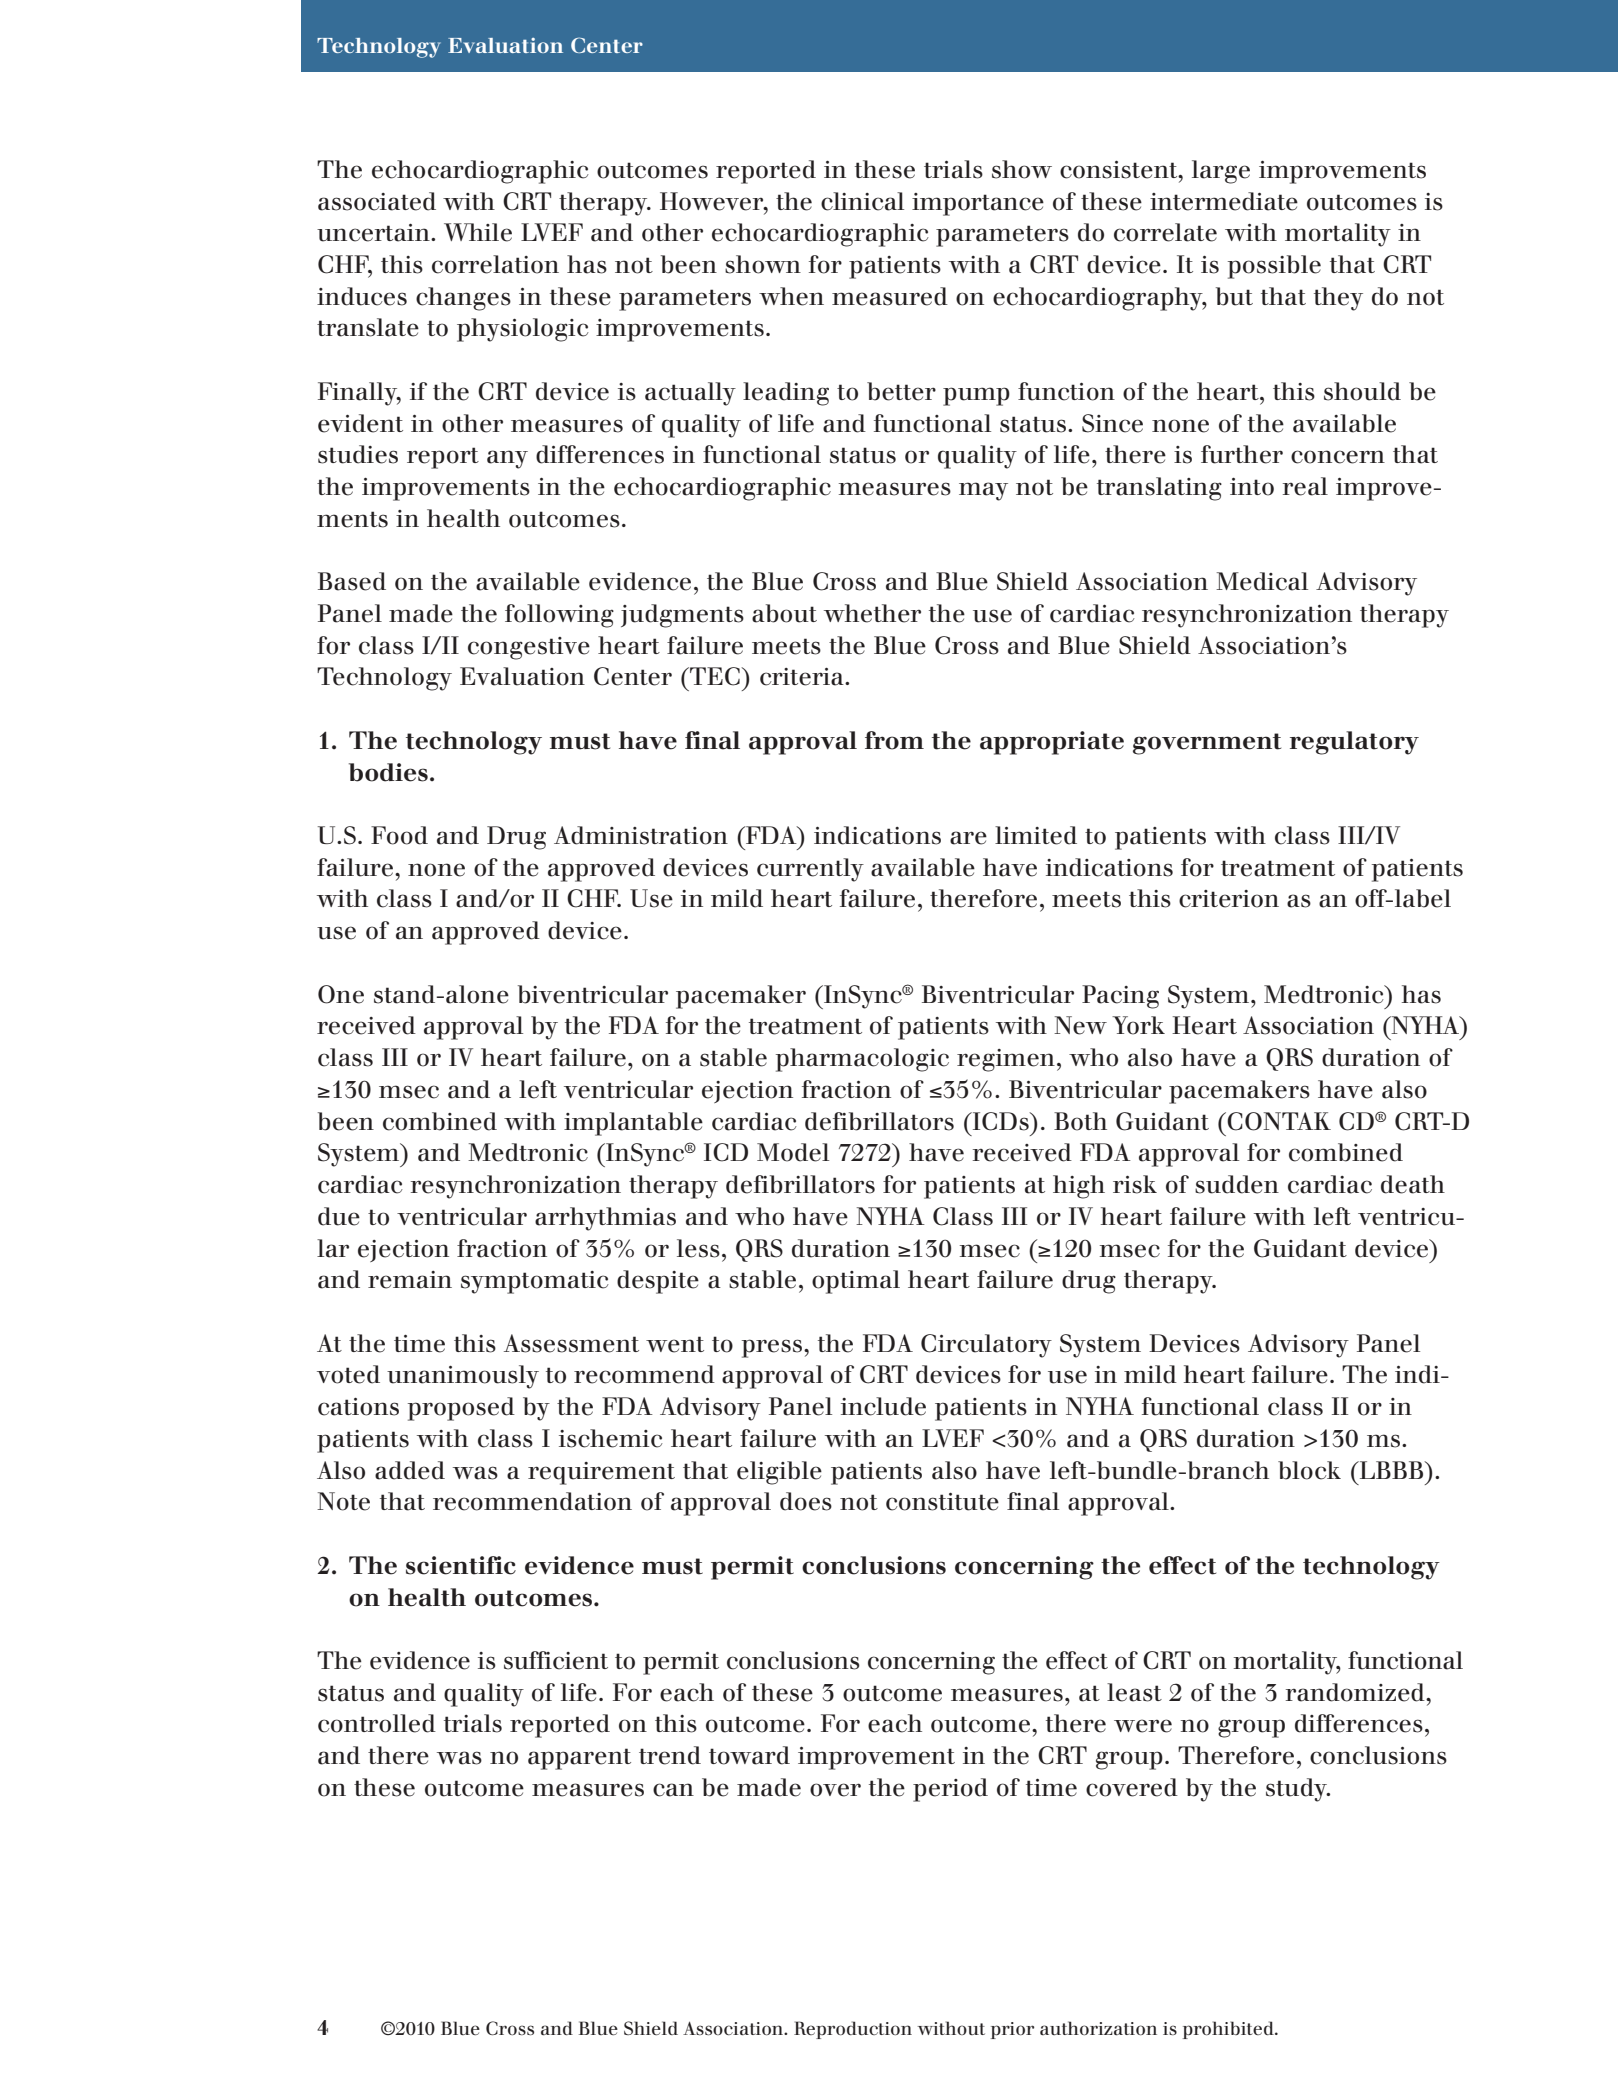  Describe the element at coordinates (633, 1124) in the page. I see `implantable` at that location.
